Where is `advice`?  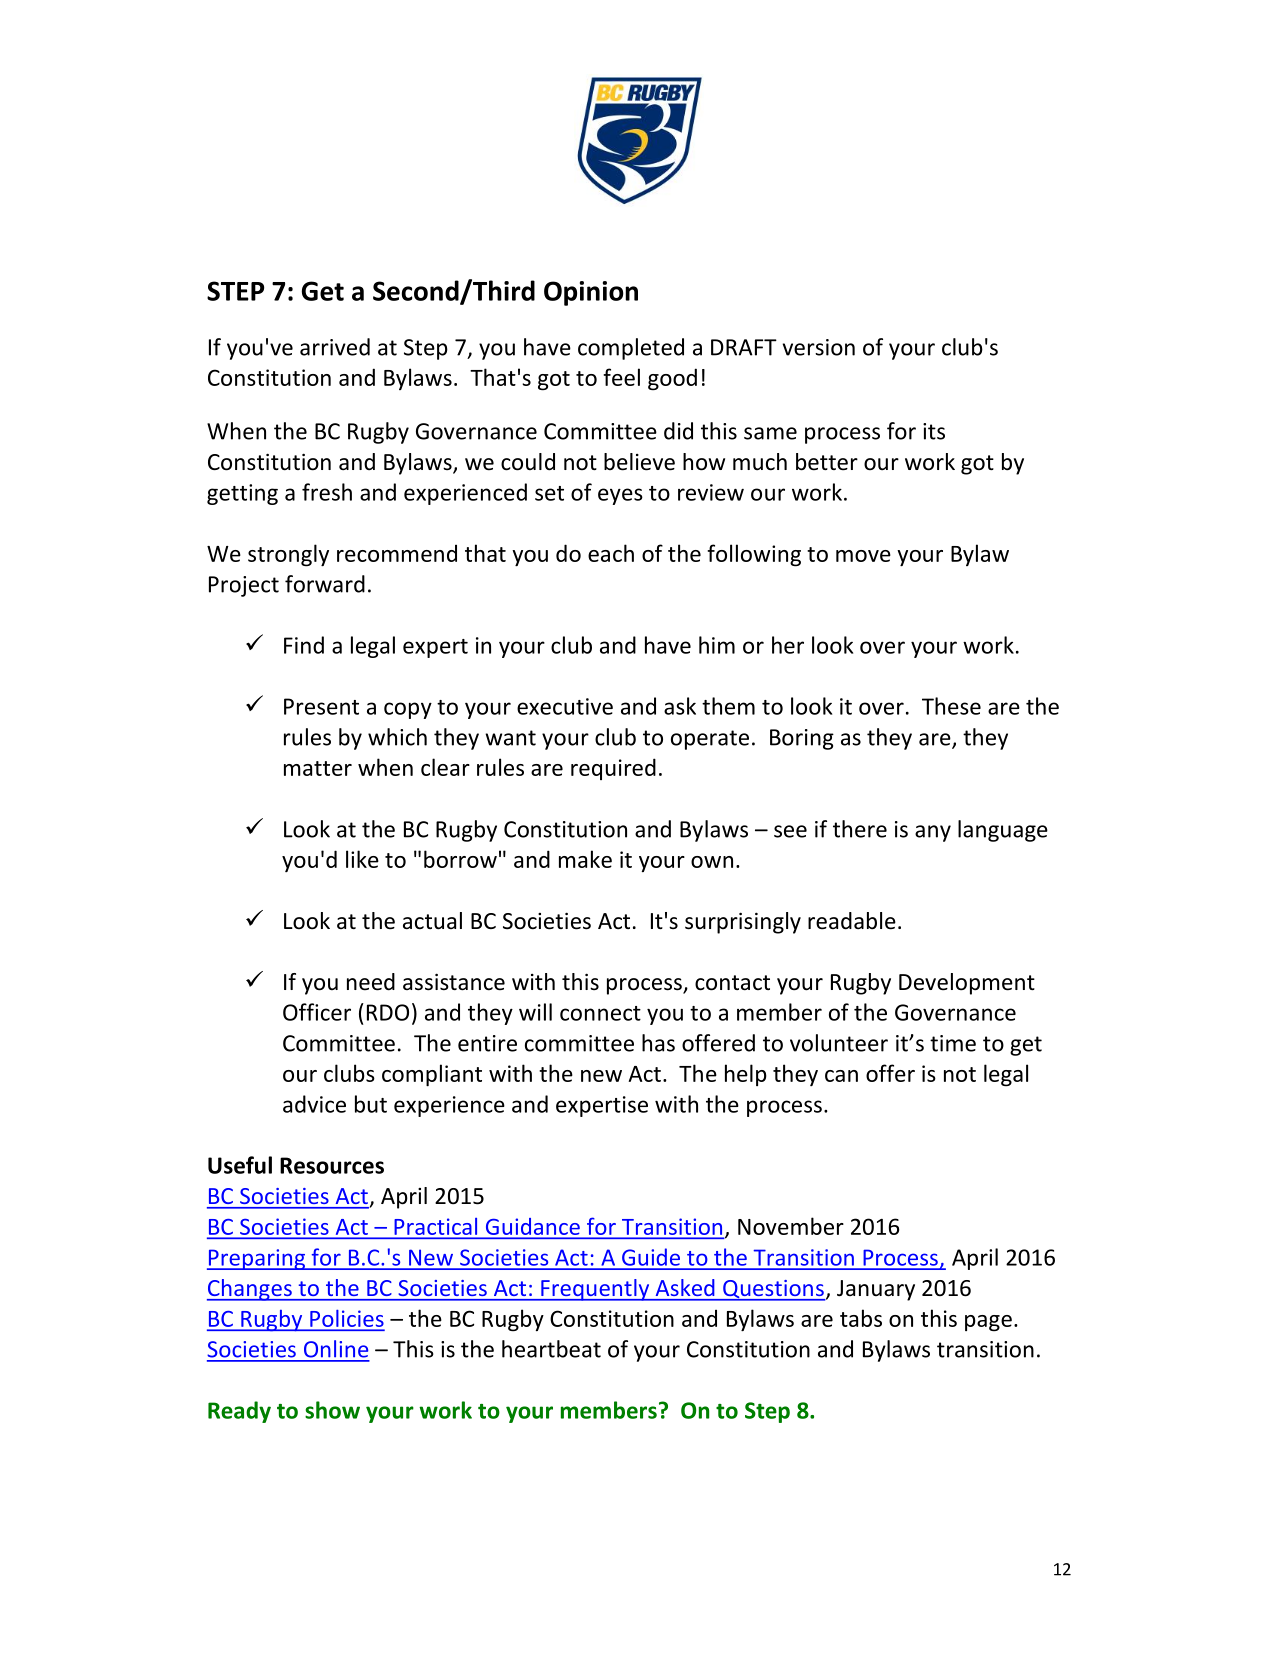 advice is located at coordinates (314, 1104).
